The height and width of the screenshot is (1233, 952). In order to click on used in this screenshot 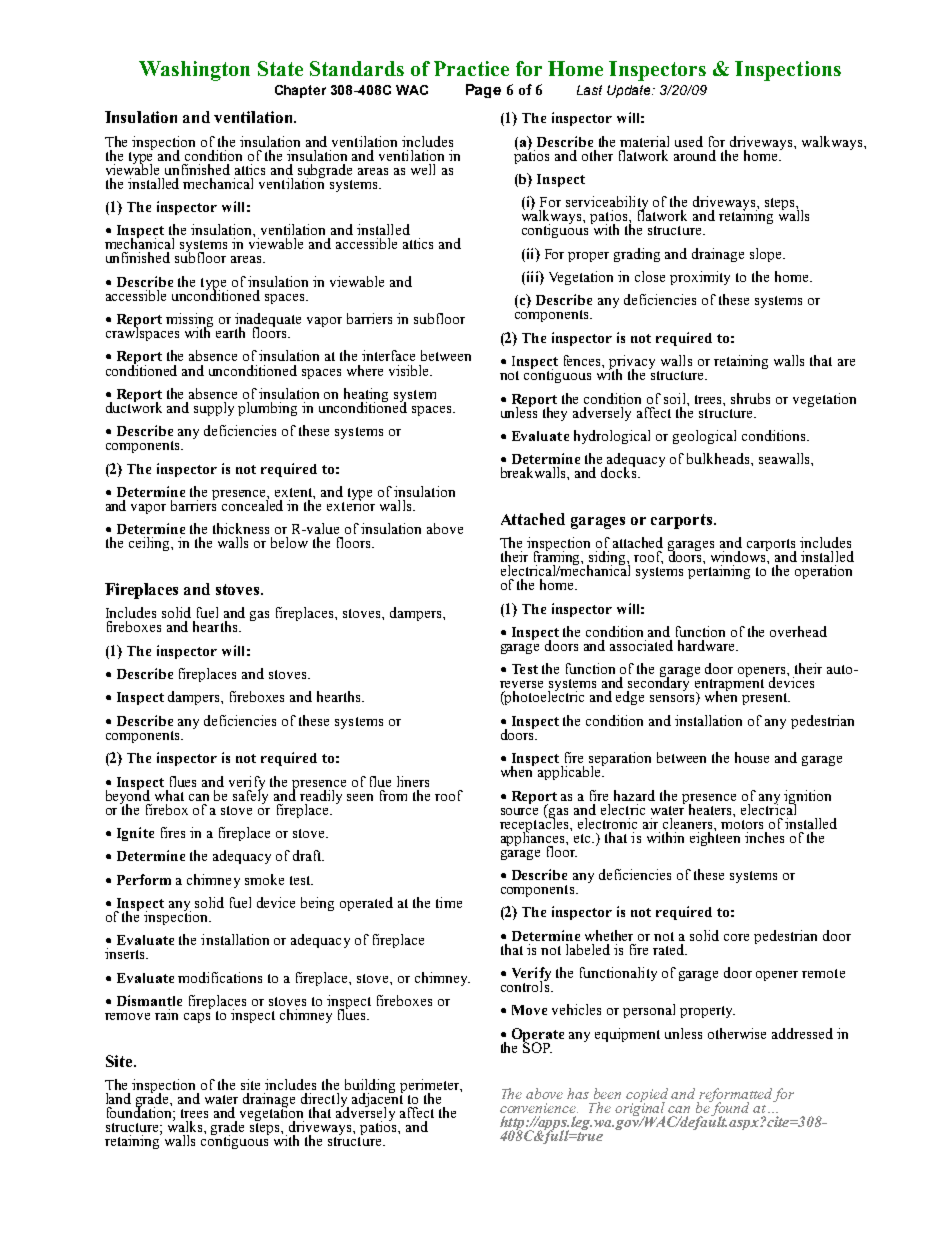, I will do `click(689, 141)`.
